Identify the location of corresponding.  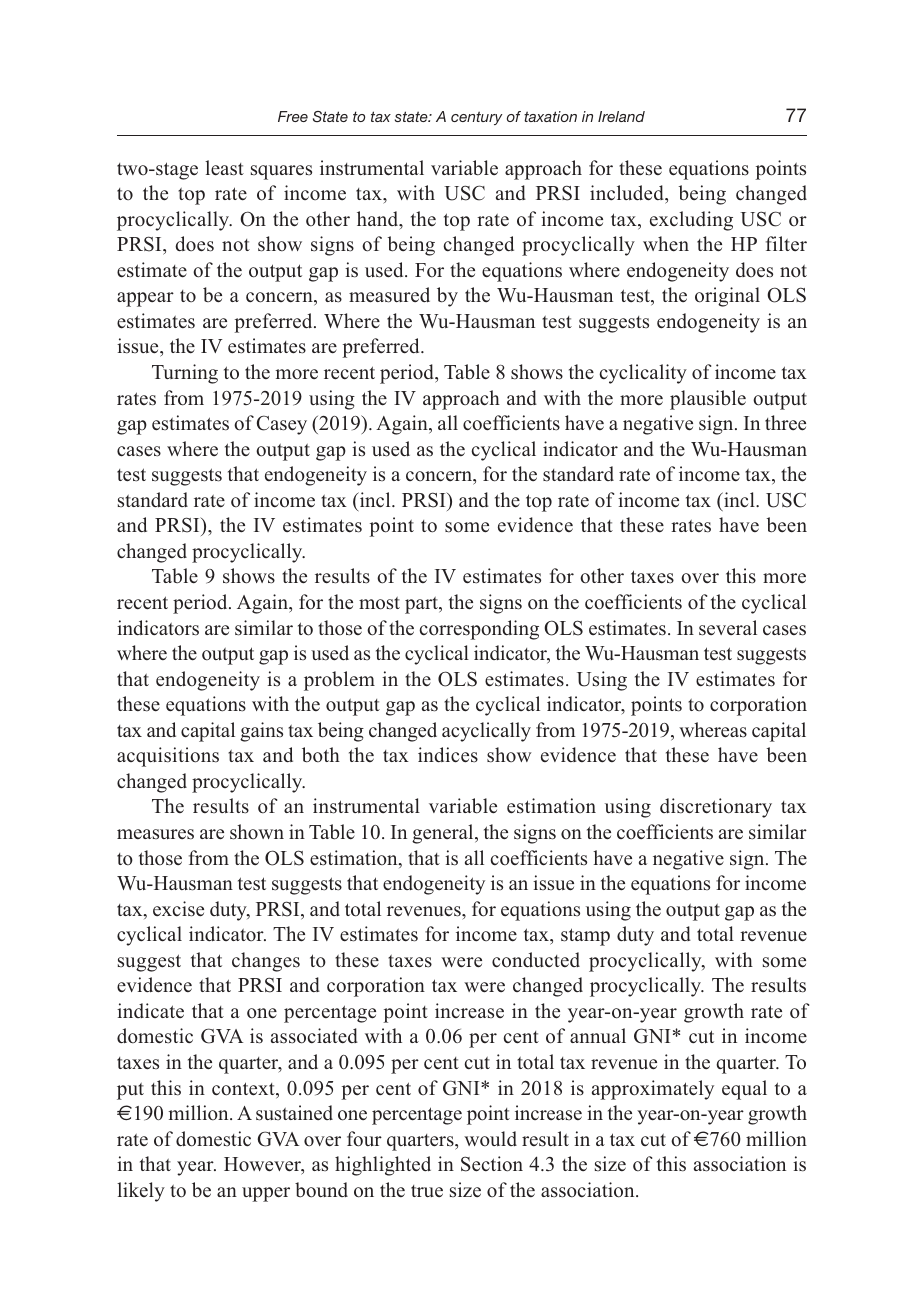
(479, 630).
